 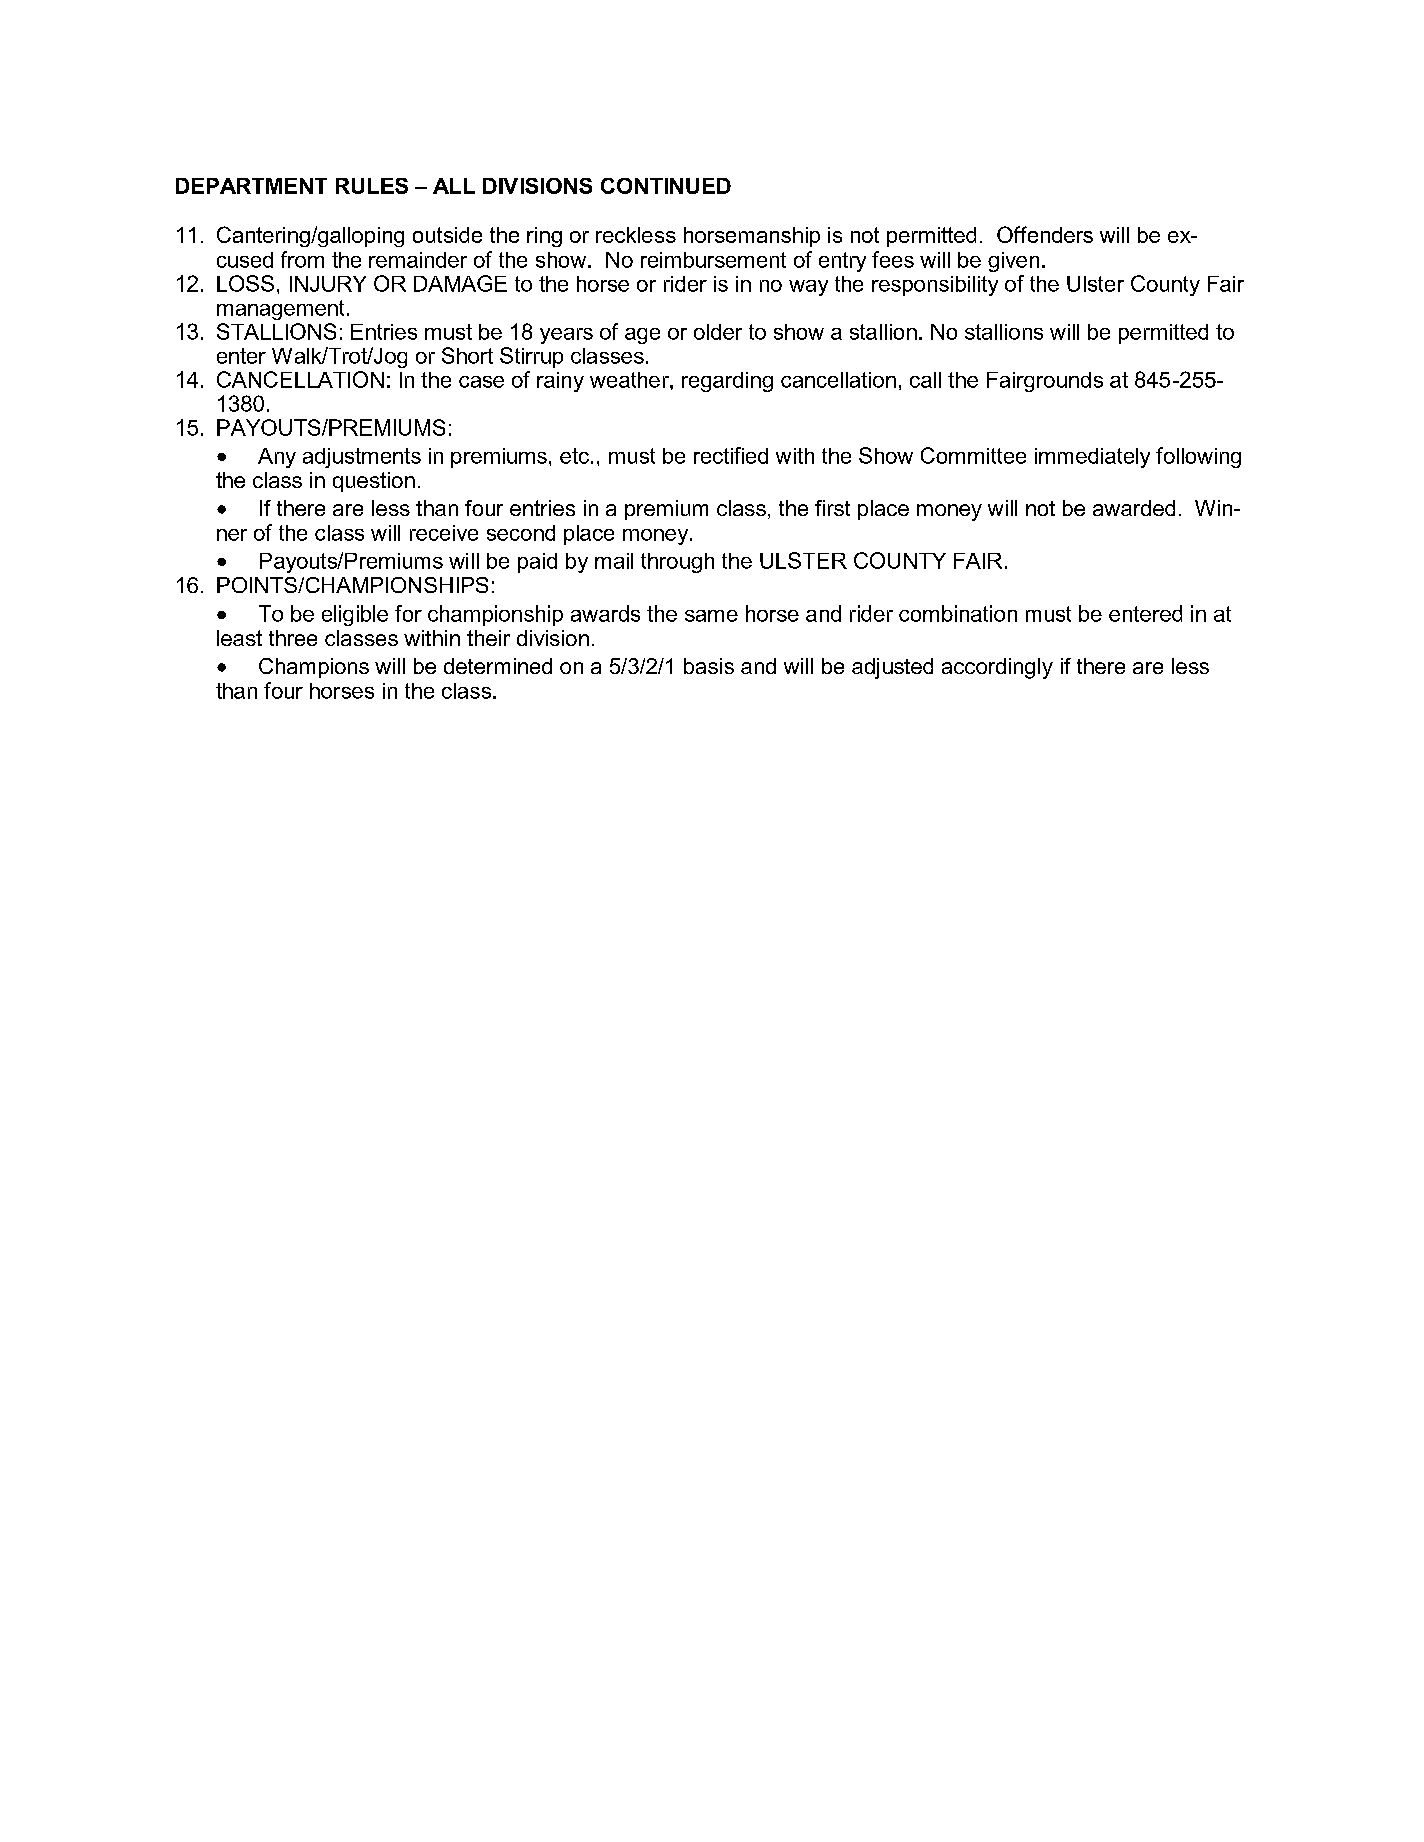 What do you see at coordinates (444, 533) in the page?
I see `receive` at bounding box center [444, 533].
